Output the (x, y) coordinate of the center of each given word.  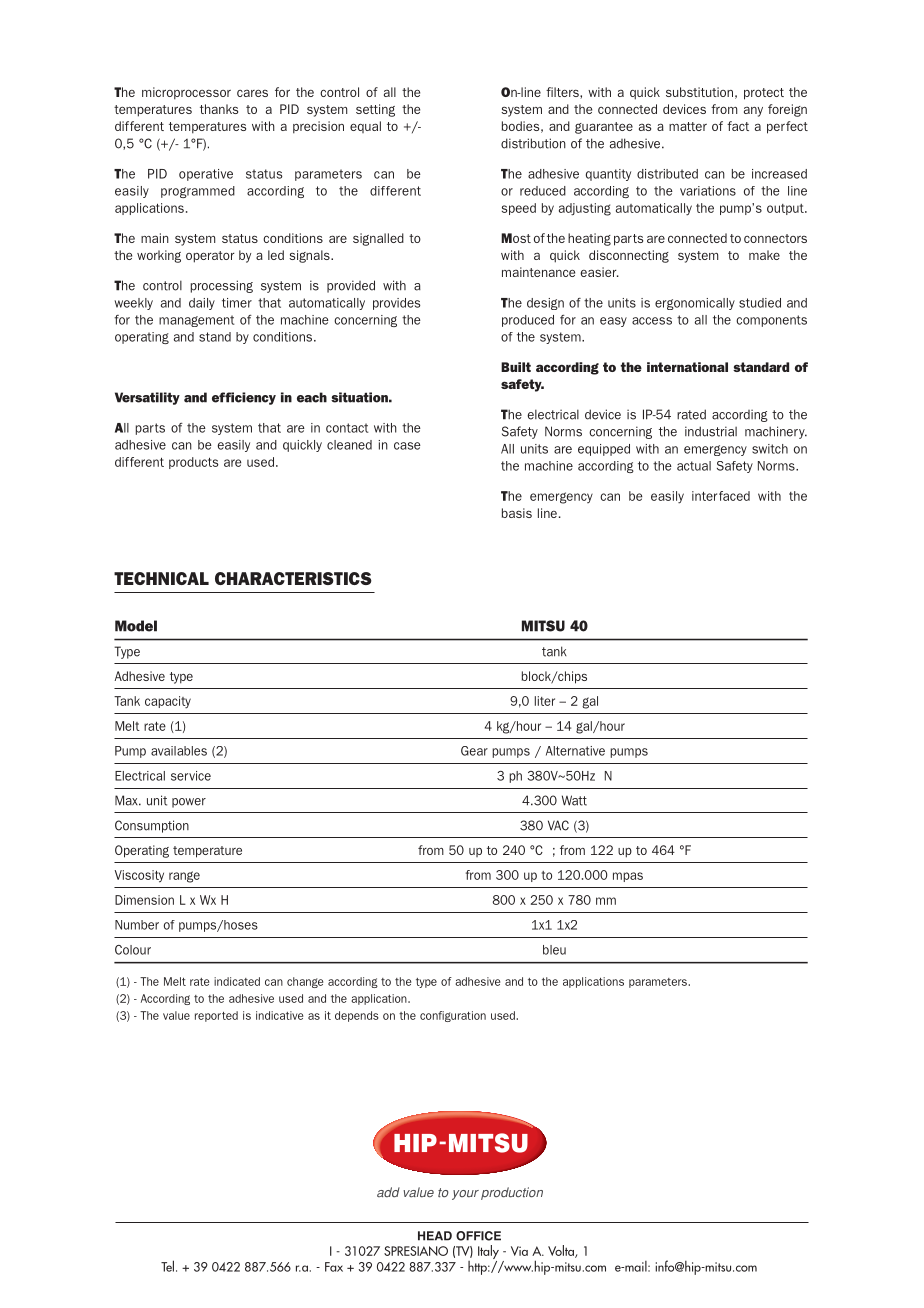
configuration (453, 1016)
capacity (168, 702)
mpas (628, 877)
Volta (562, 1251)
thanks (219, 109)
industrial (711, 431)
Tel (167, 1266)
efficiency (244, 398)
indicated (237, 981)
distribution (533, 143)
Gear (474, 751)
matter (688, 126)
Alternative (575, 751)
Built (516, 367)
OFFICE (478, 1236)
